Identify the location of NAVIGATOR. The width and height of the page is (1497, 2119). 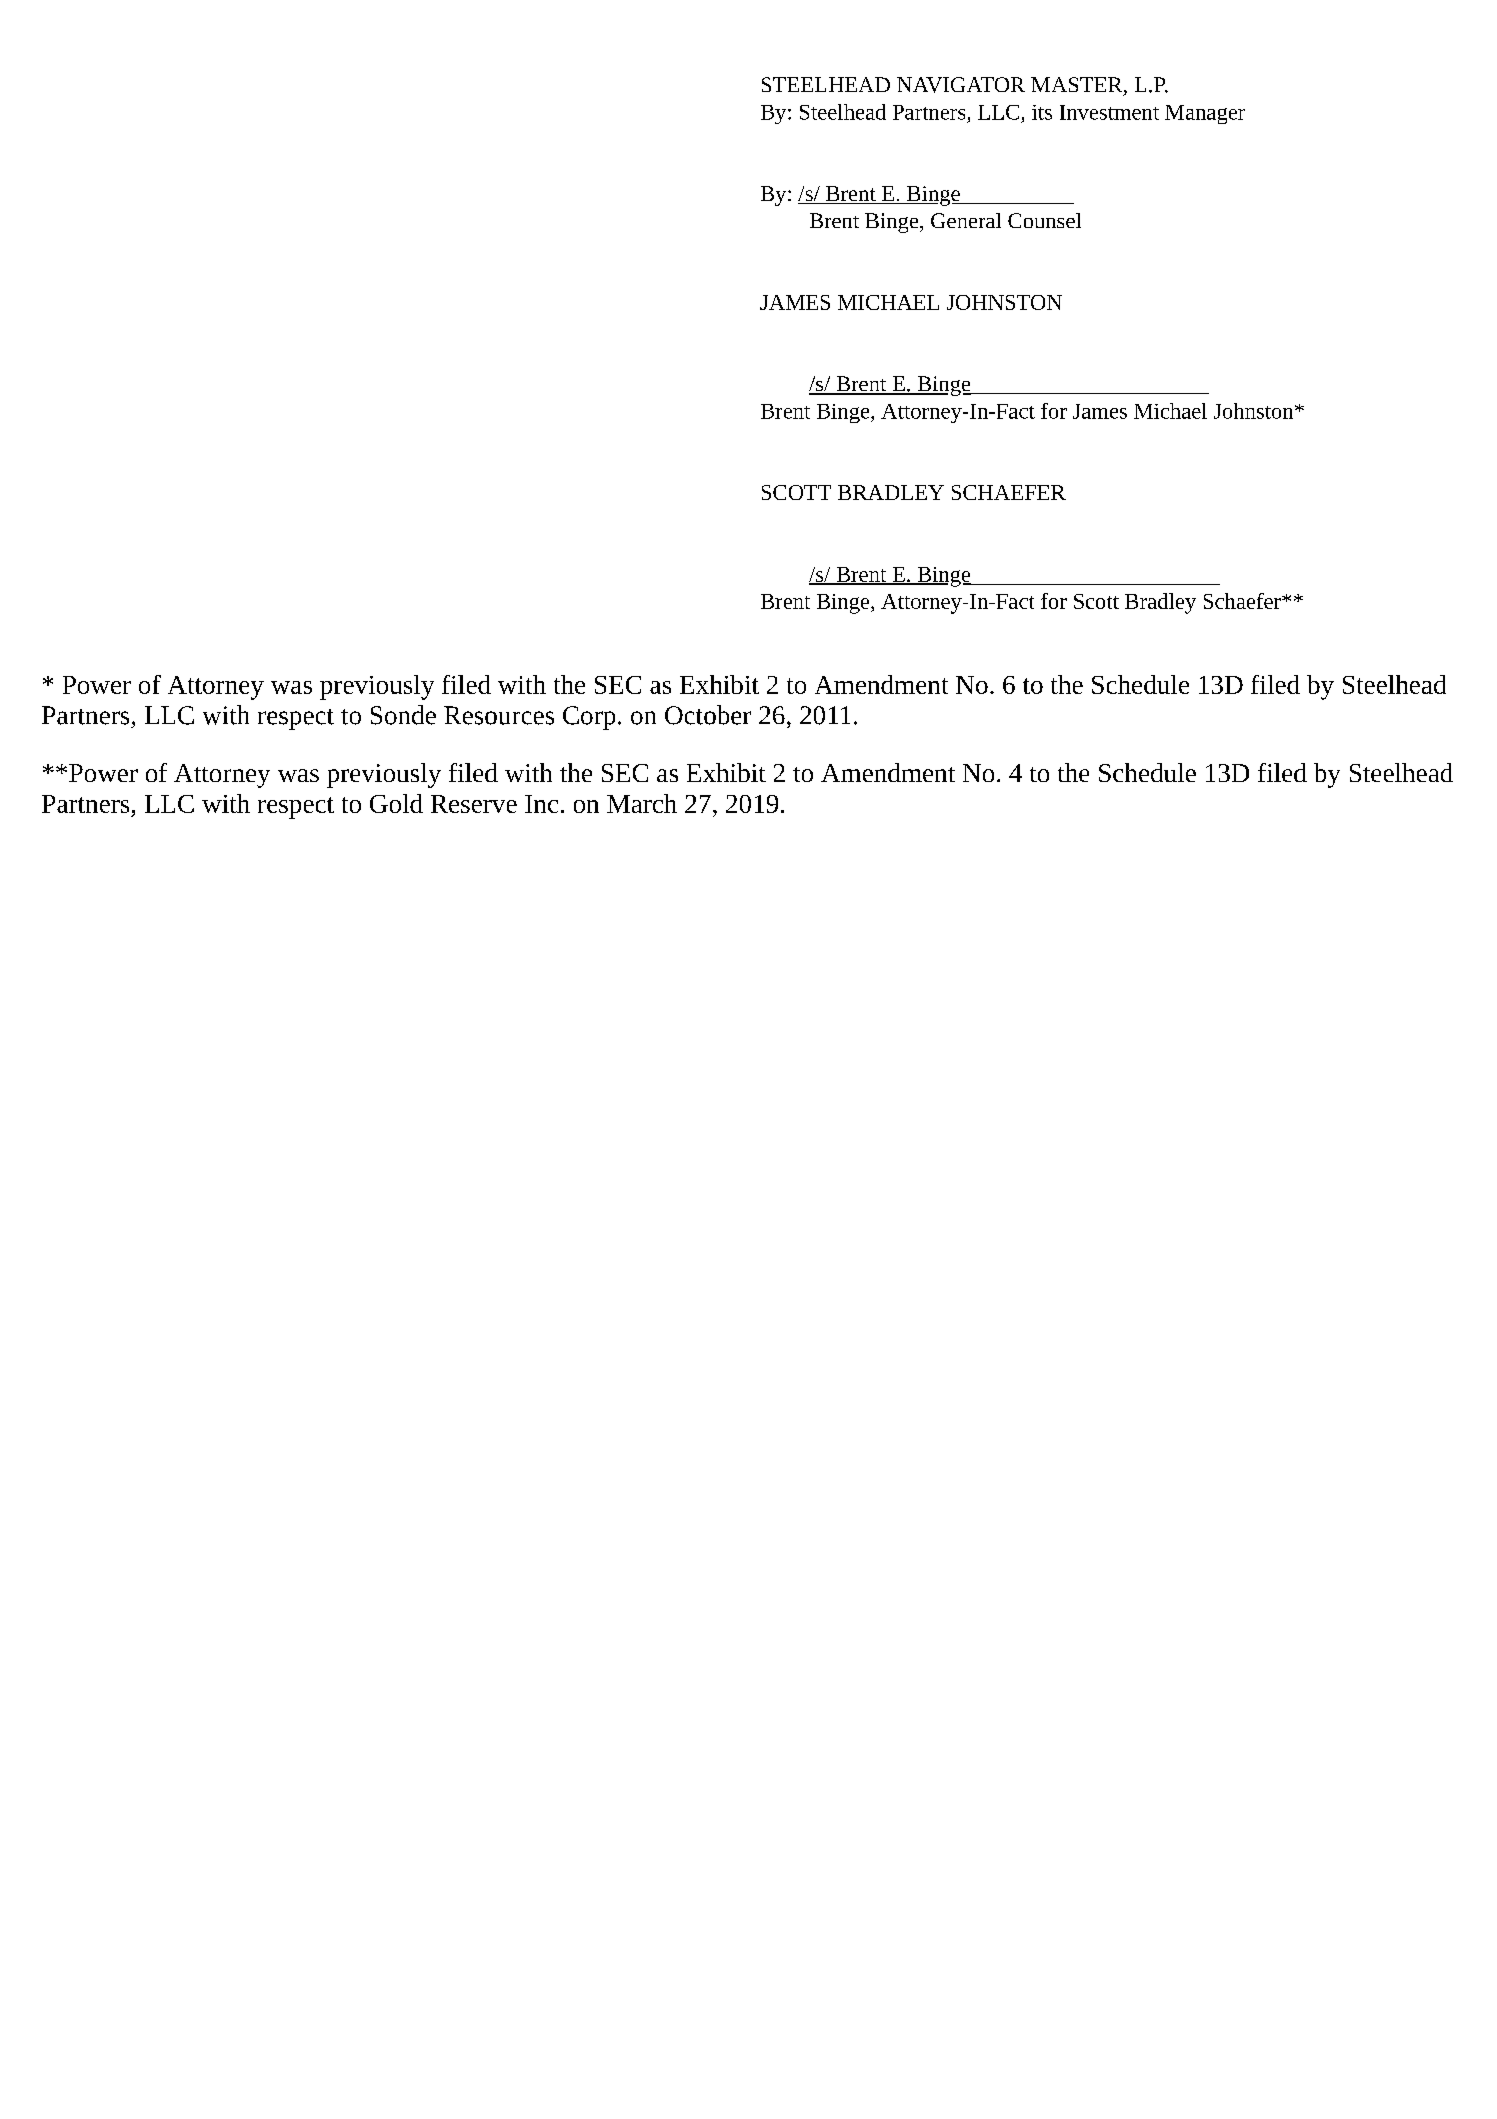
(961, 85).
